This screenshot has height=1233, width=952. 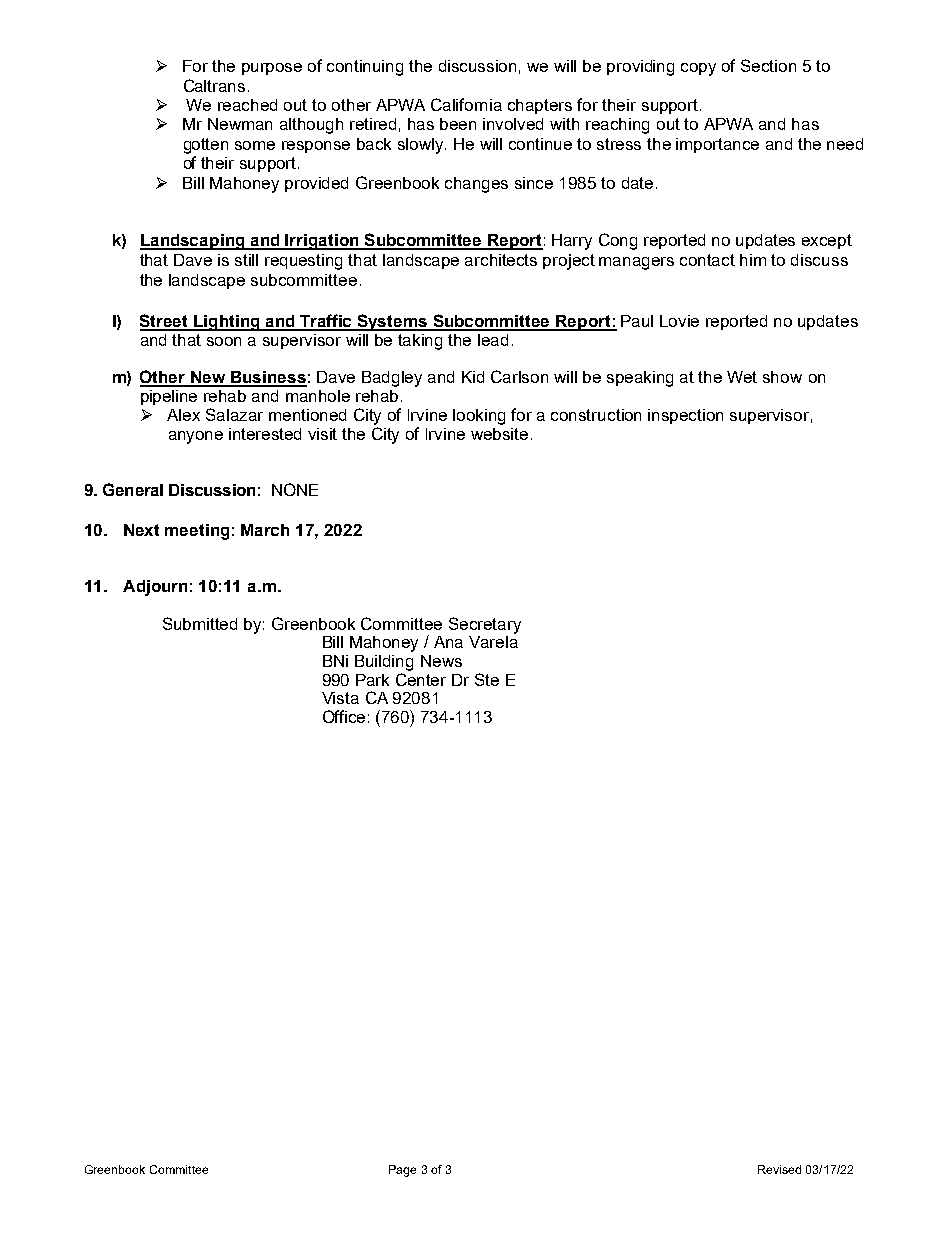 What do you see at coordinates (200, 623) in the screenshot?
I see `Submitted` at bounding box center [200, 623].
